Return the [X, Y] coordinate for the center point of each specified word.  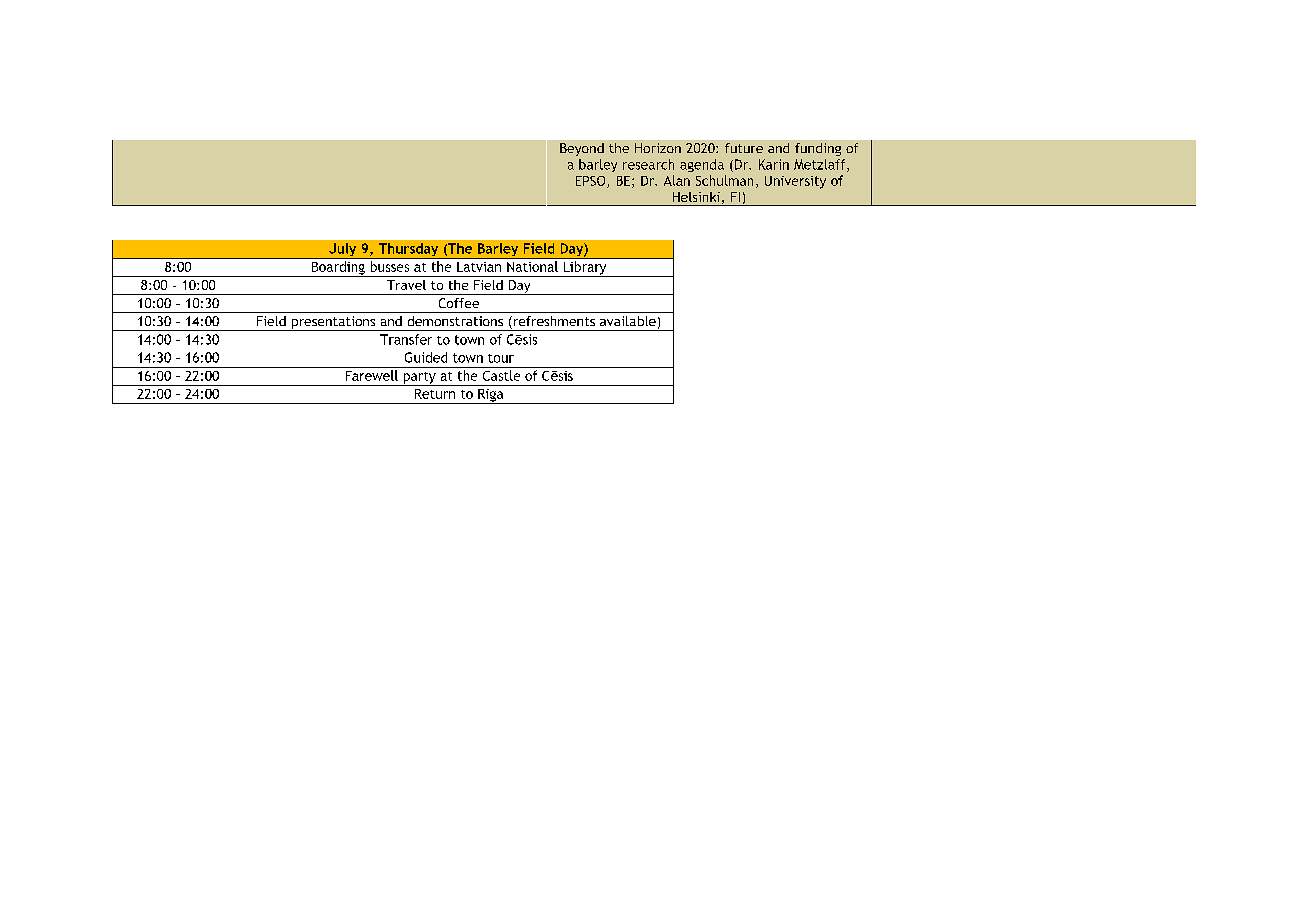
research [648, 164]
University [795, 182]
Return [435, 394]
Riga [491, 396]
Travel [406, 285]
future [744, 148]
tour [501, 358]
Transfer [406, 339]
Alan [677, 180]
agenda [702, 165]
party [419, 379]
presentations [333, 323]
